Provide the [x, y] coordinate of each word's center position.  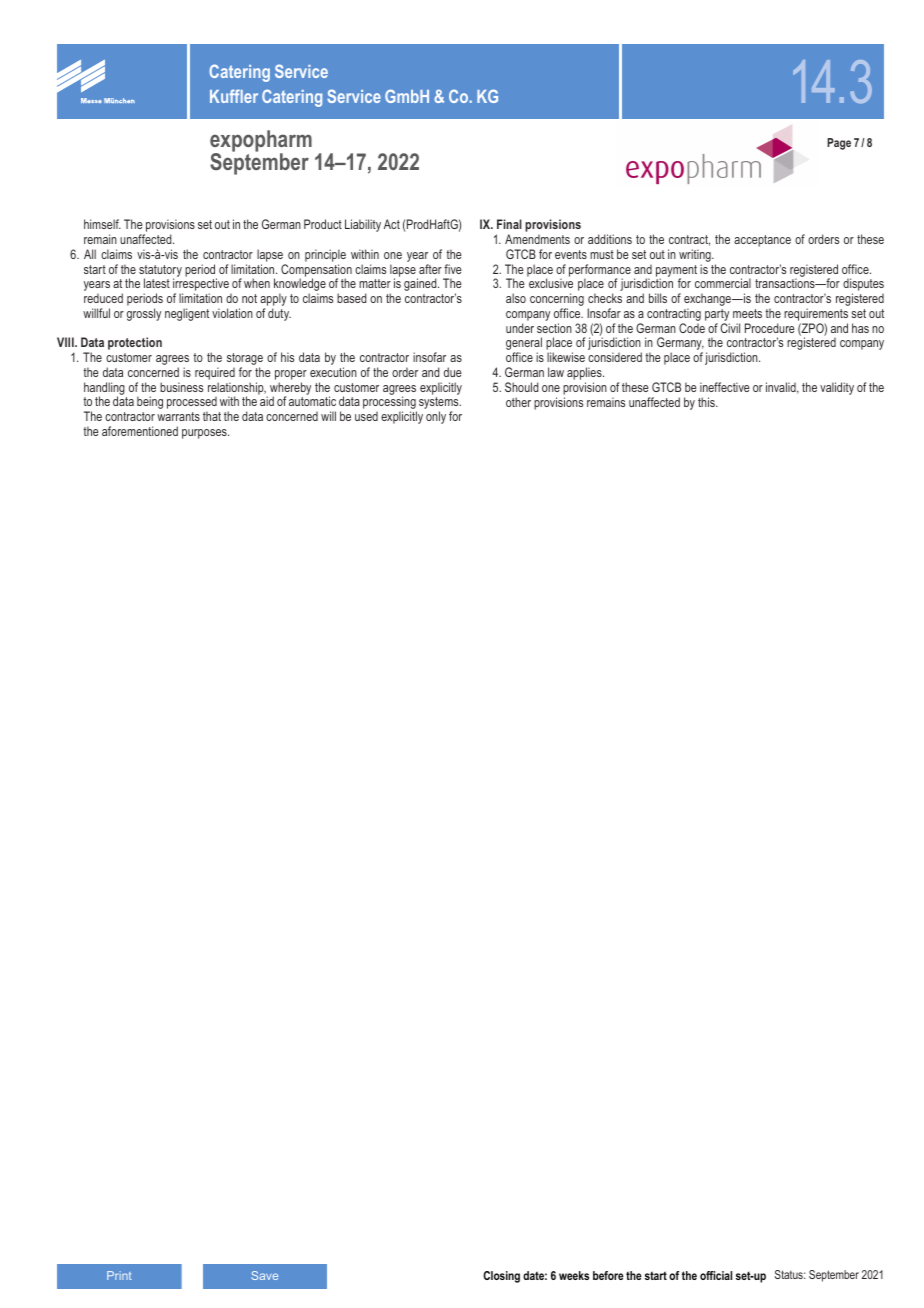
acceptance [762, 241]
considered [615, 357]
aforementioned [140, 431]
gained [421, 284]
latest [157, 283]
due [453, 372]
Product [323, 224]
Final [509, 224]
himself [102, 224]
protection [135, 343]
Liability [363, 225]
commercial [723, 283]
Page [839, 144]
